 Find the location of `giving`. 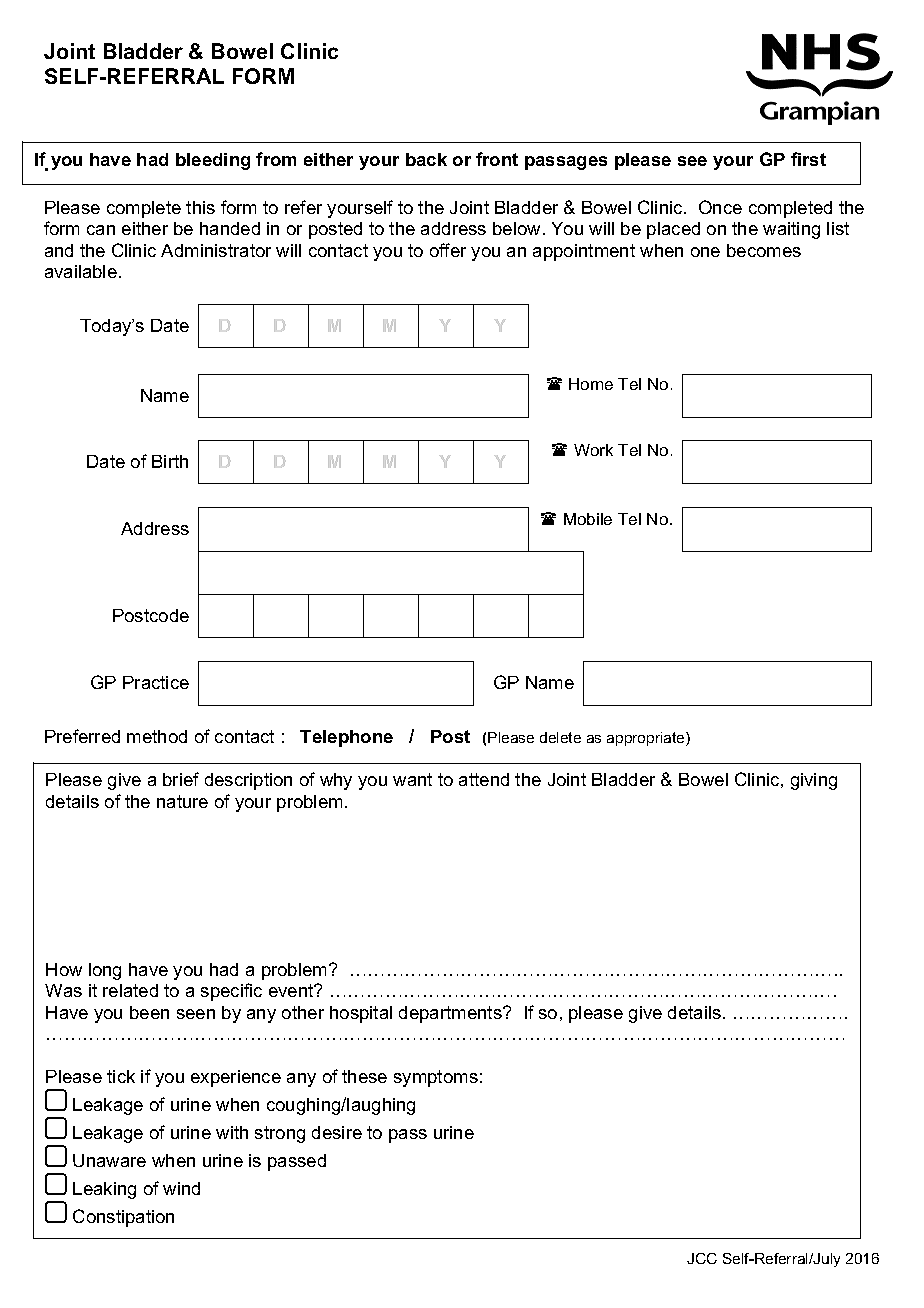

giving is located at coordinates (814, 781).
